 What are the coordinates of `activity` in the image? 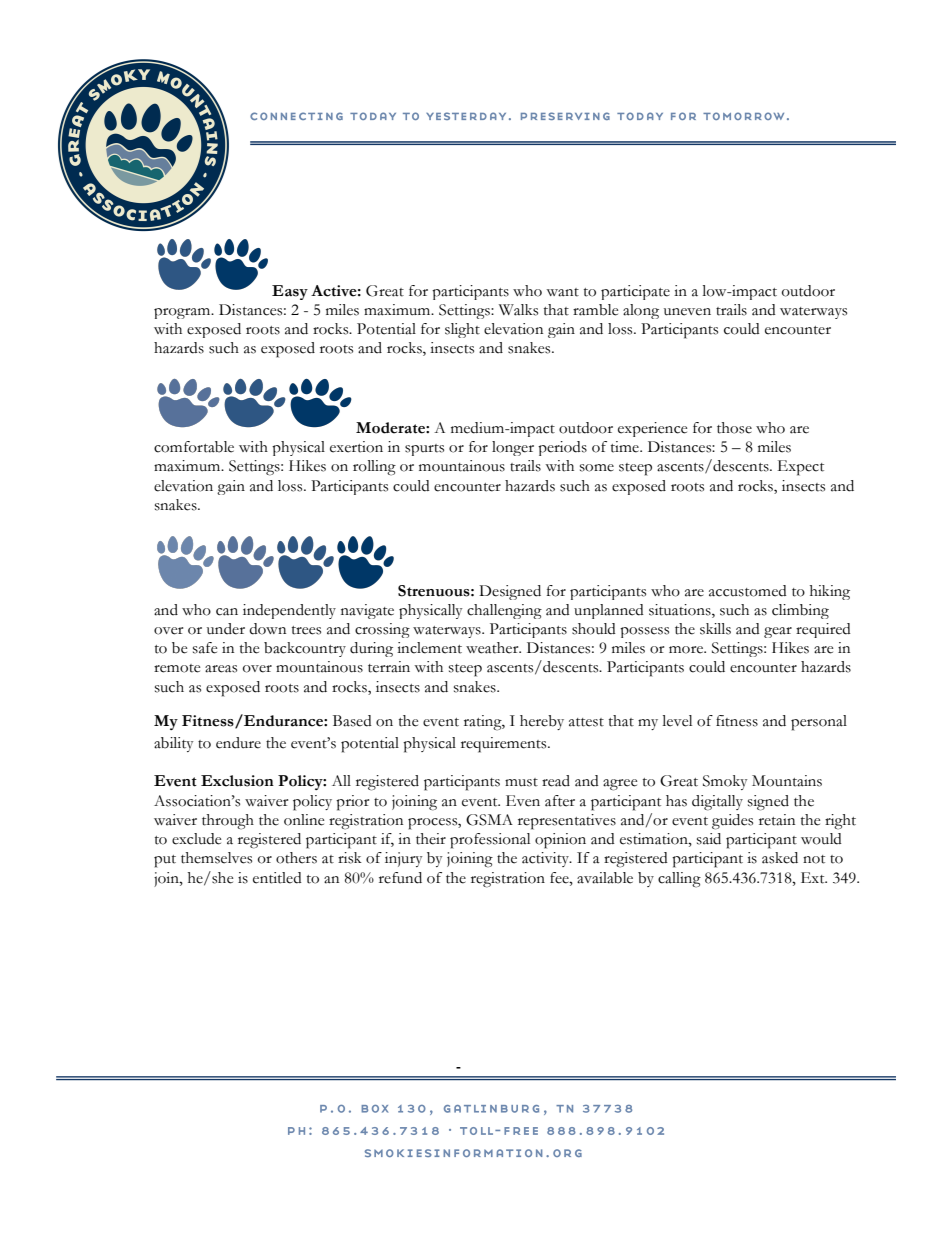 It's located at (546, 859).
